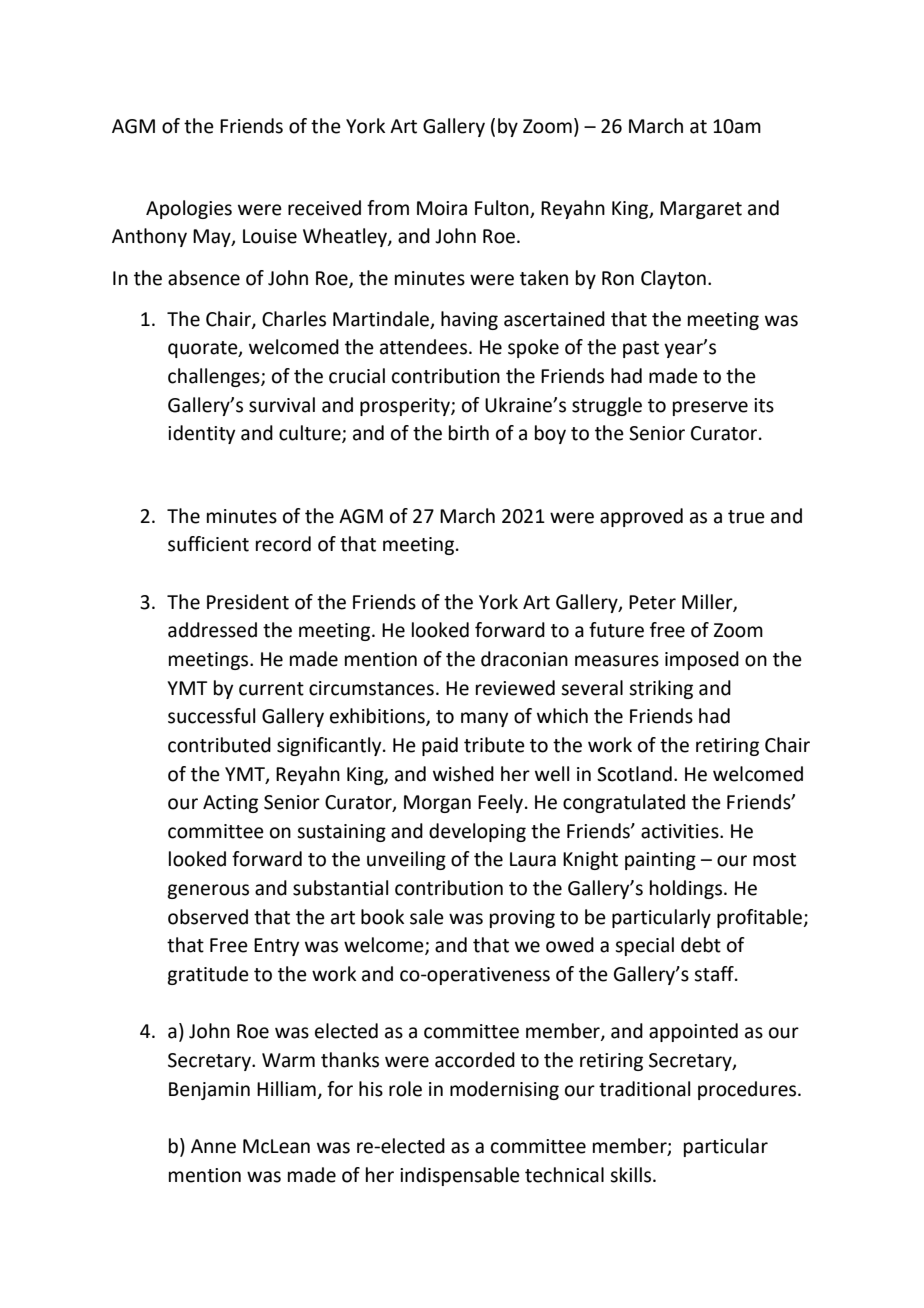  I want to click on Fulton, so click(503, 209).
